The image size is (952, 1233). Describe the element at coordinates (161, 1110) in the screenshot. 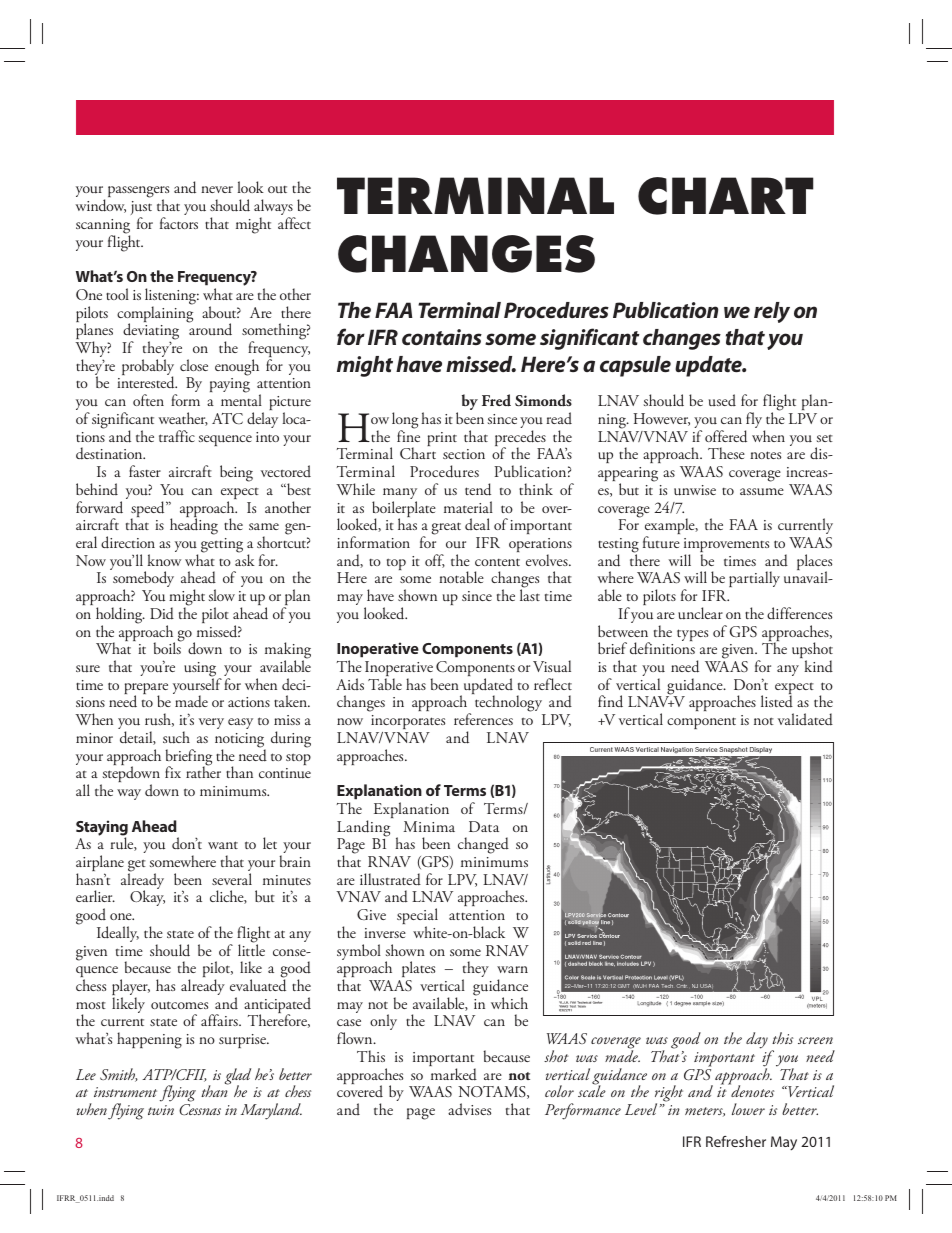

I see `twin` at that location.
